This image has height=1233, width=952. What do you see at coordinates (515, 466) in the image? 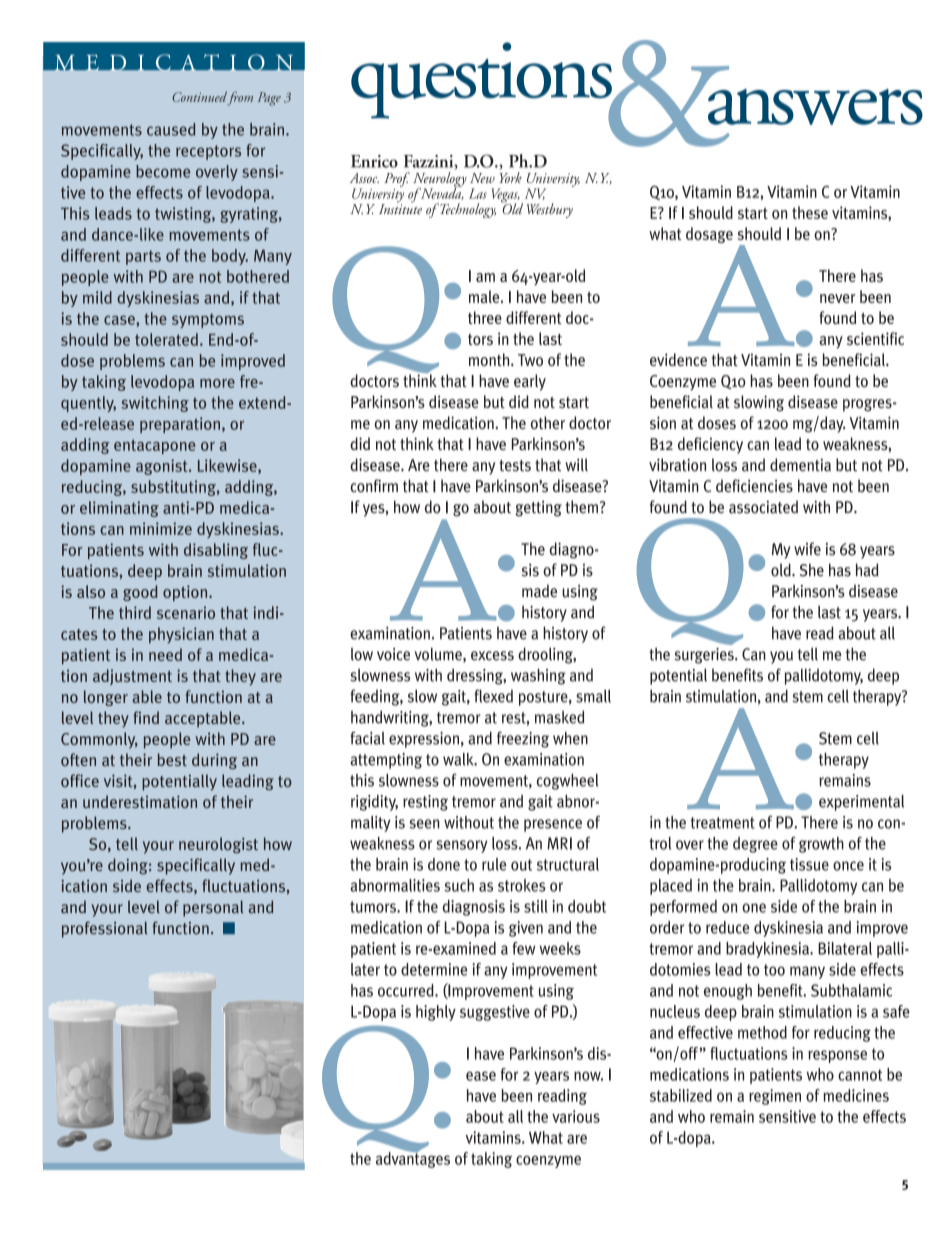
I see `tests` at bounding box center [515, 466].
